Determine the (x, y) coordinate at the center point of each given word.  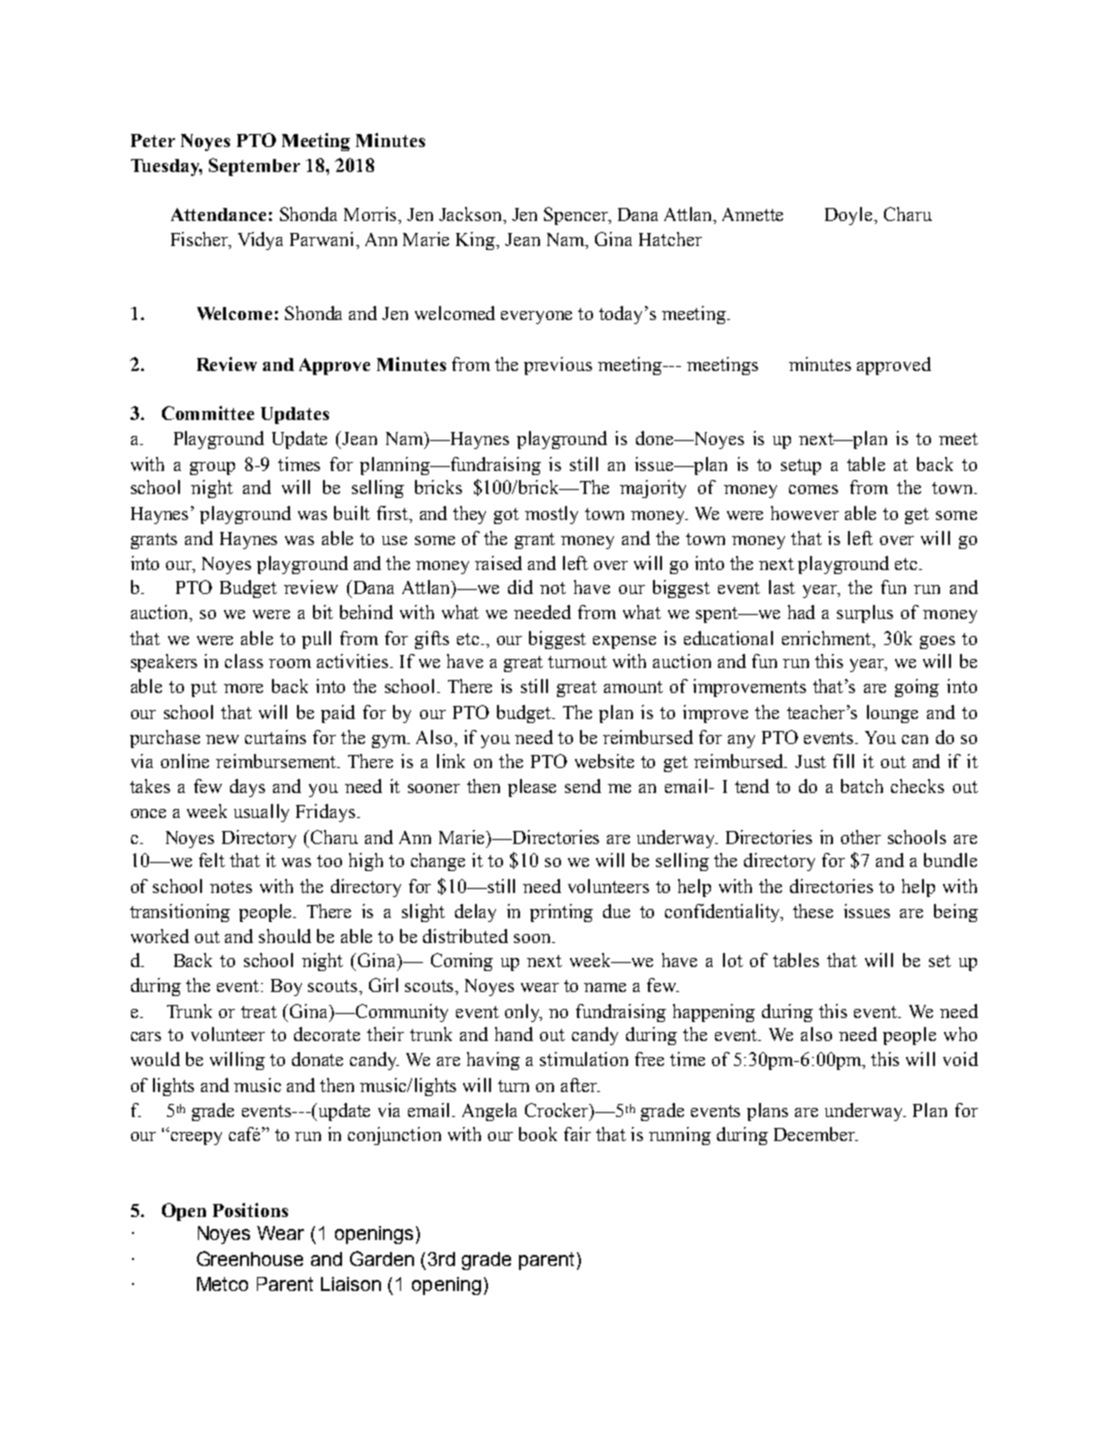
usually (261, 813)
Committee (208, 413)
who (960, 1034)
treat (259, 1012)
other (861, 837)
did (520, 587)
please (532, 788)
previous (558, 366)
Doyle (850, 216)
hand (514, 1034)
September (254, 167)
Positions (250, 1210)
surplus (865, 614)
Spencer (577, 216)
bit (323, 612)
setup (801, 467)
